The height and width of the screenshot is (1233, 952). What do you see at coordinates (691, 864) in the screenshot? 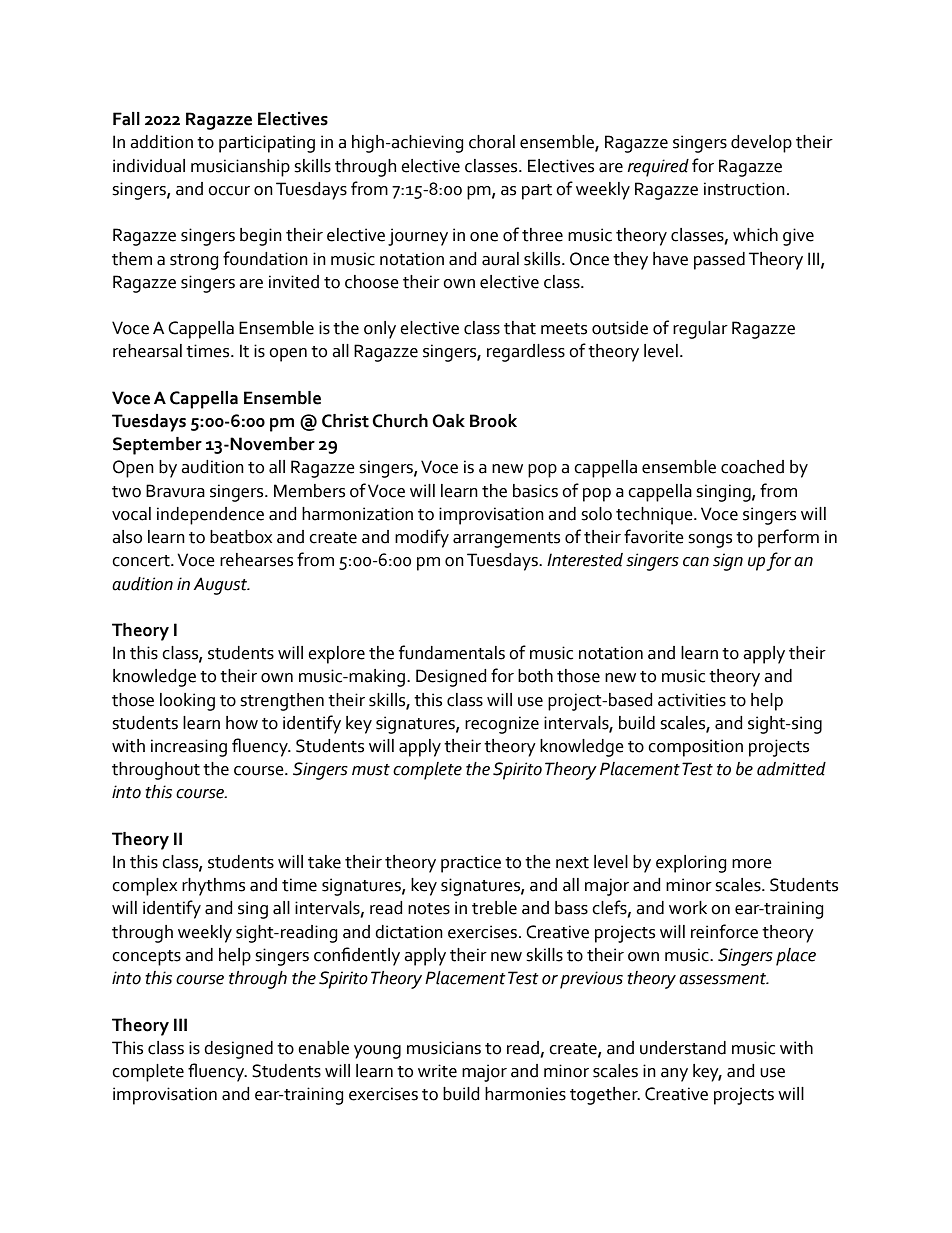
I see `exploring` at bounding box center [691, 864].
